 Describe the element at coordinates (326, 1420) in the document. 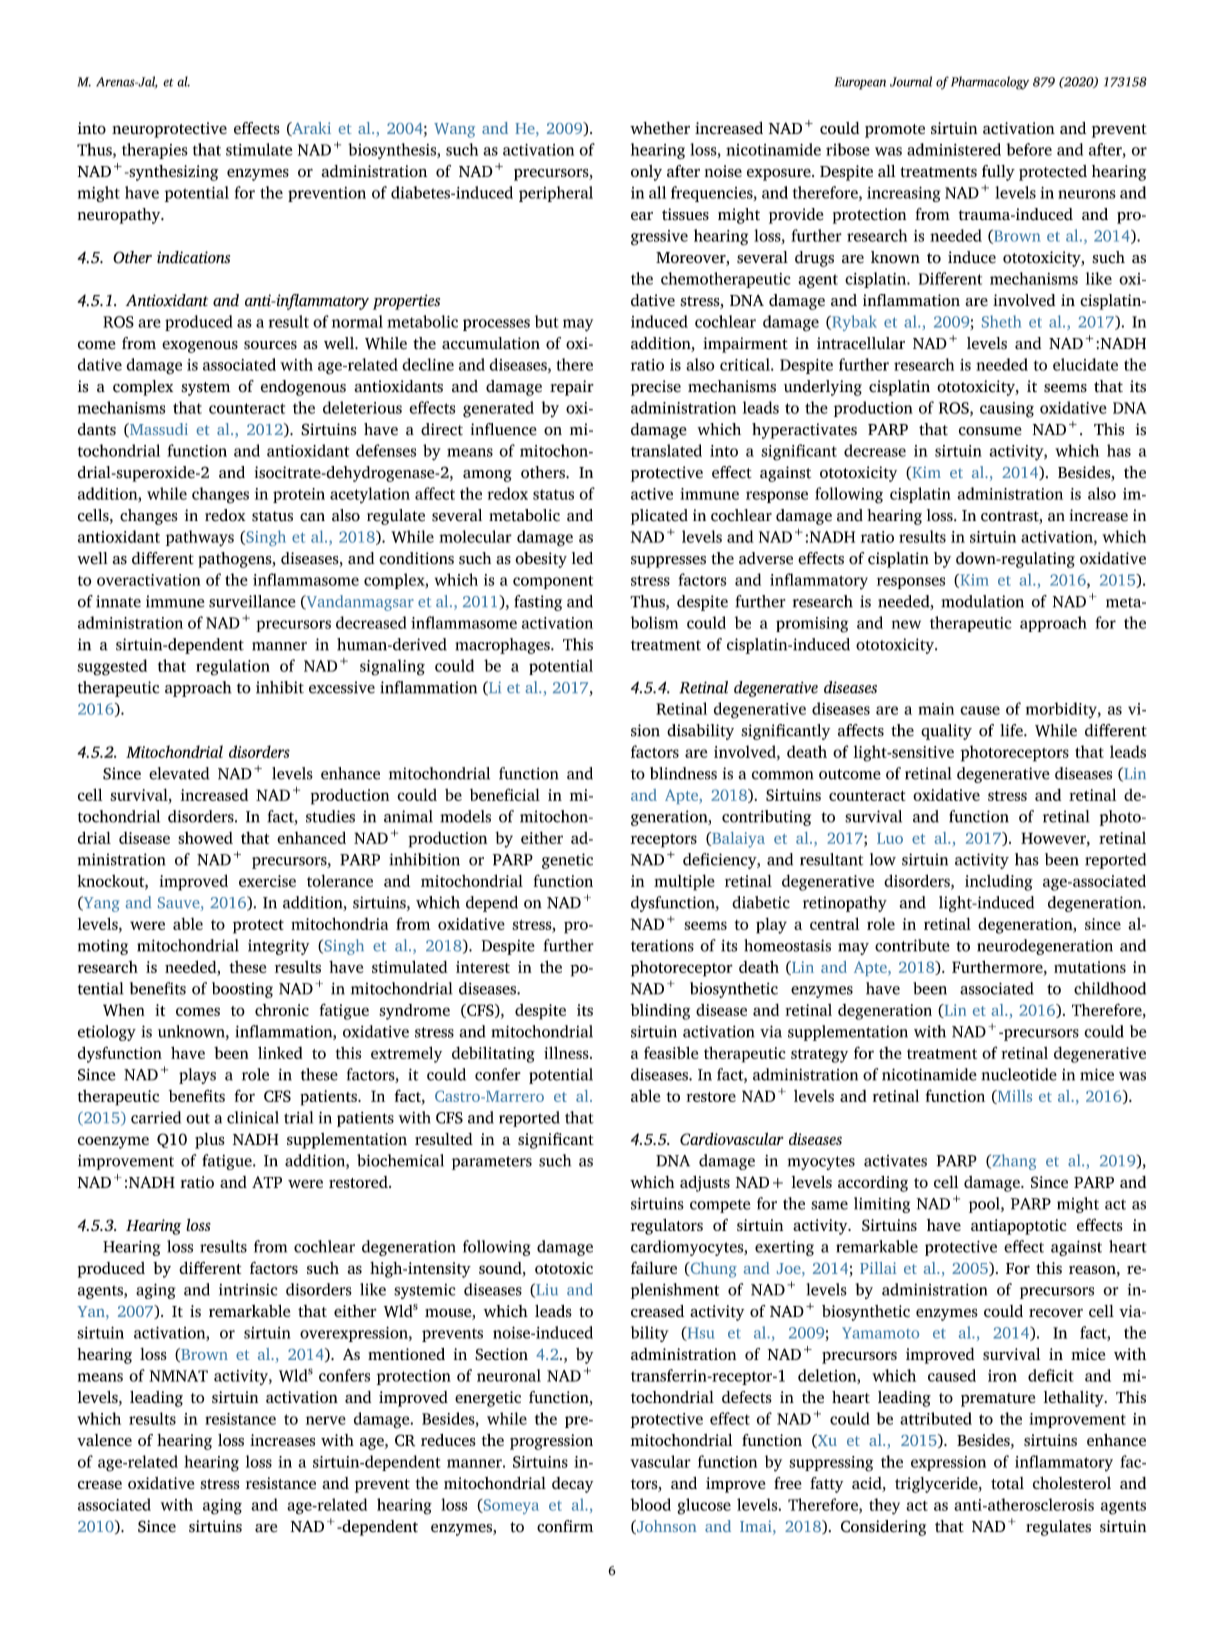

I see `nerve` at that location.
